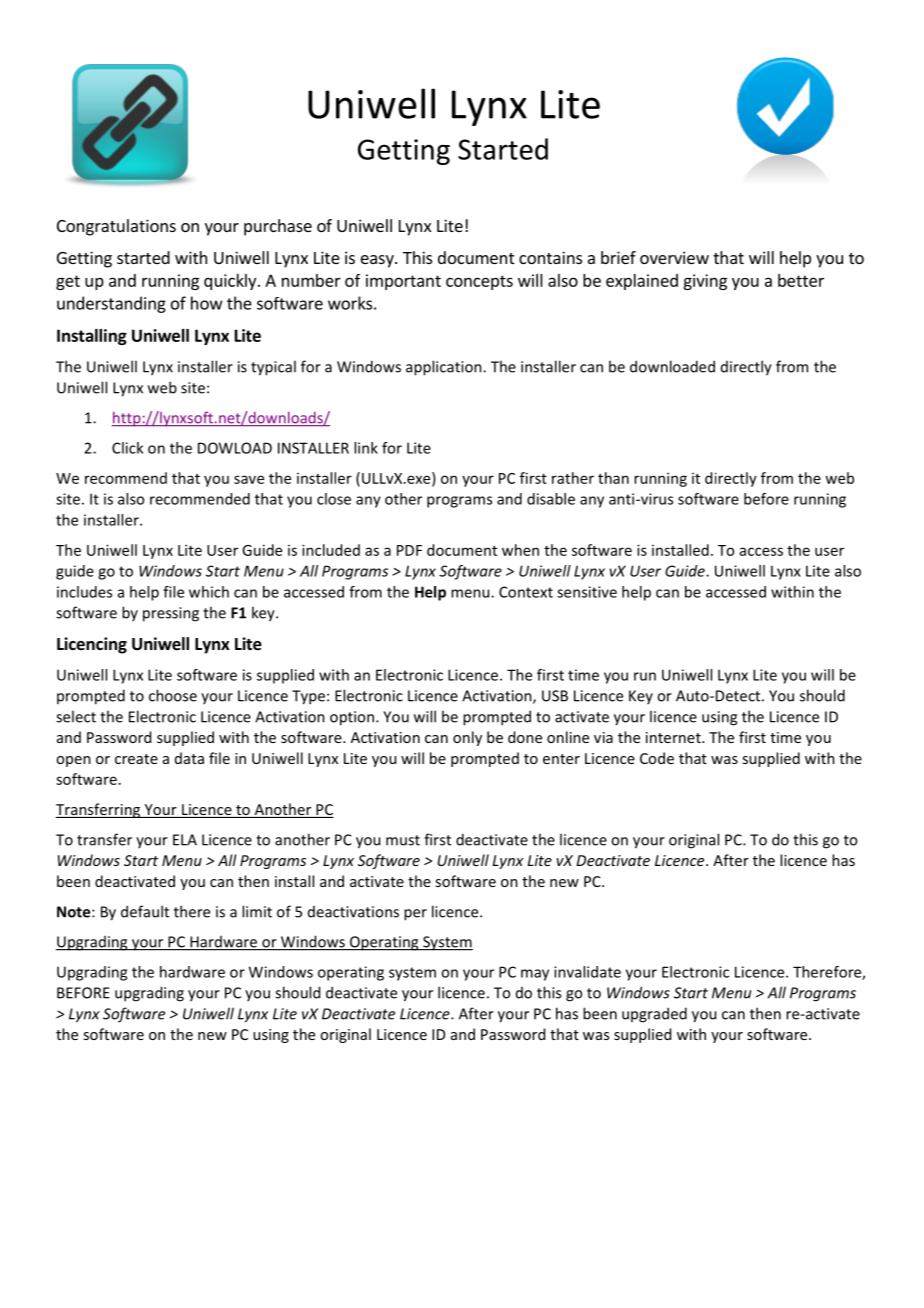  Describe the element at coordinates (378, 261) in the document. I see `easy` at that location.
